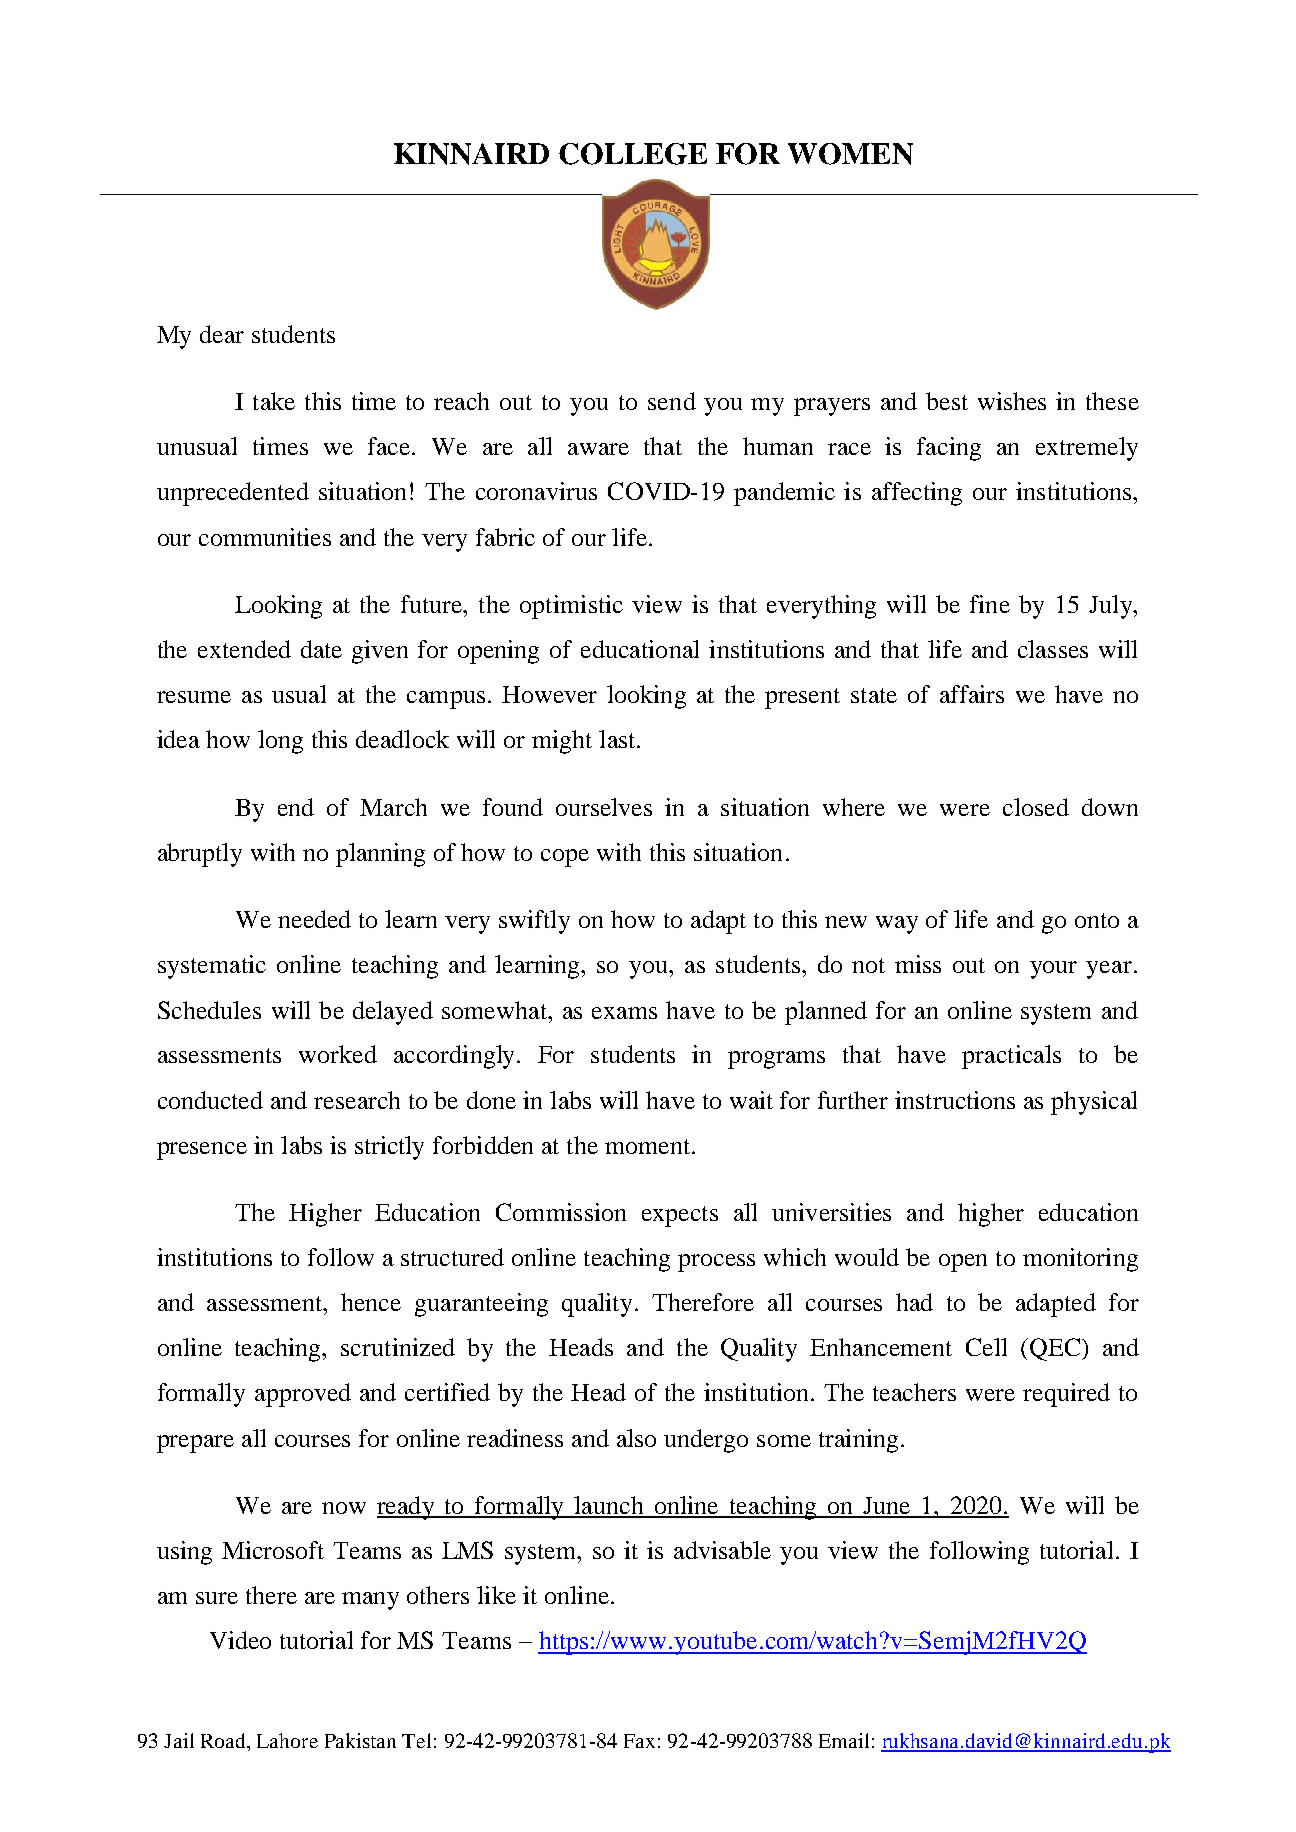 Image resolution: width=1296 pixels, height=1832 pixels. I want to click on affairs, so click(972, 694).
